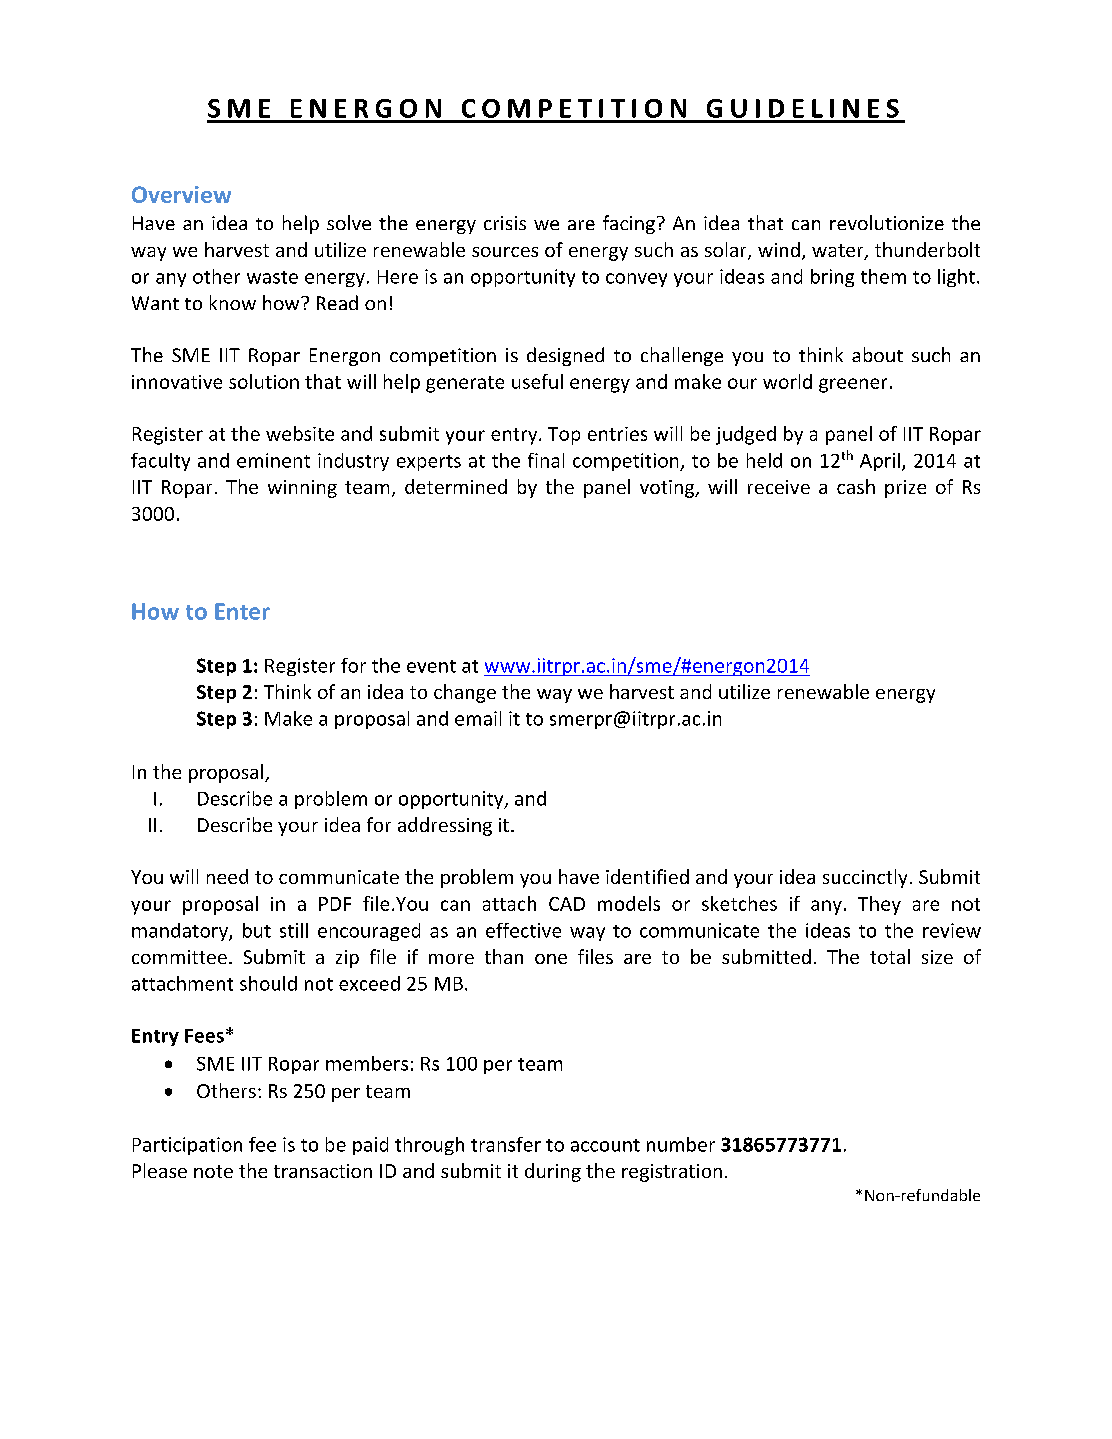 The height and width of the screenshot is (1439, 1112). I want to click on crisis, so click(505, 223).
